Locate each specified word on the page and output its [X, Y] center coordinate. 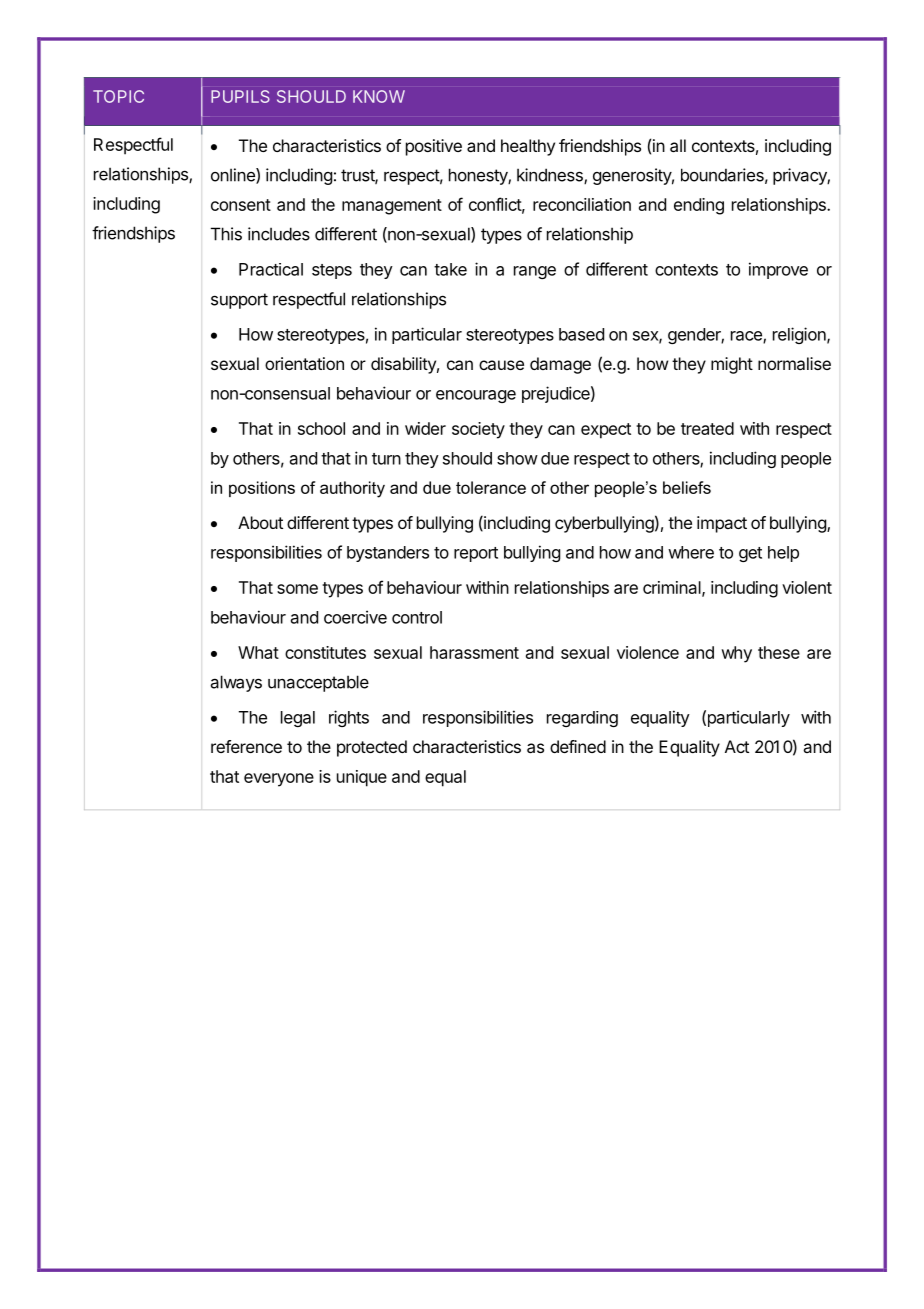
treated [707, 428]
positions [262, 489]
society [478, 430]
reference [246, 746]
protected [372, 748]
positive [434, 147]
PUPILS [240, 96]
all [678, 145]
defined [578, 746]
